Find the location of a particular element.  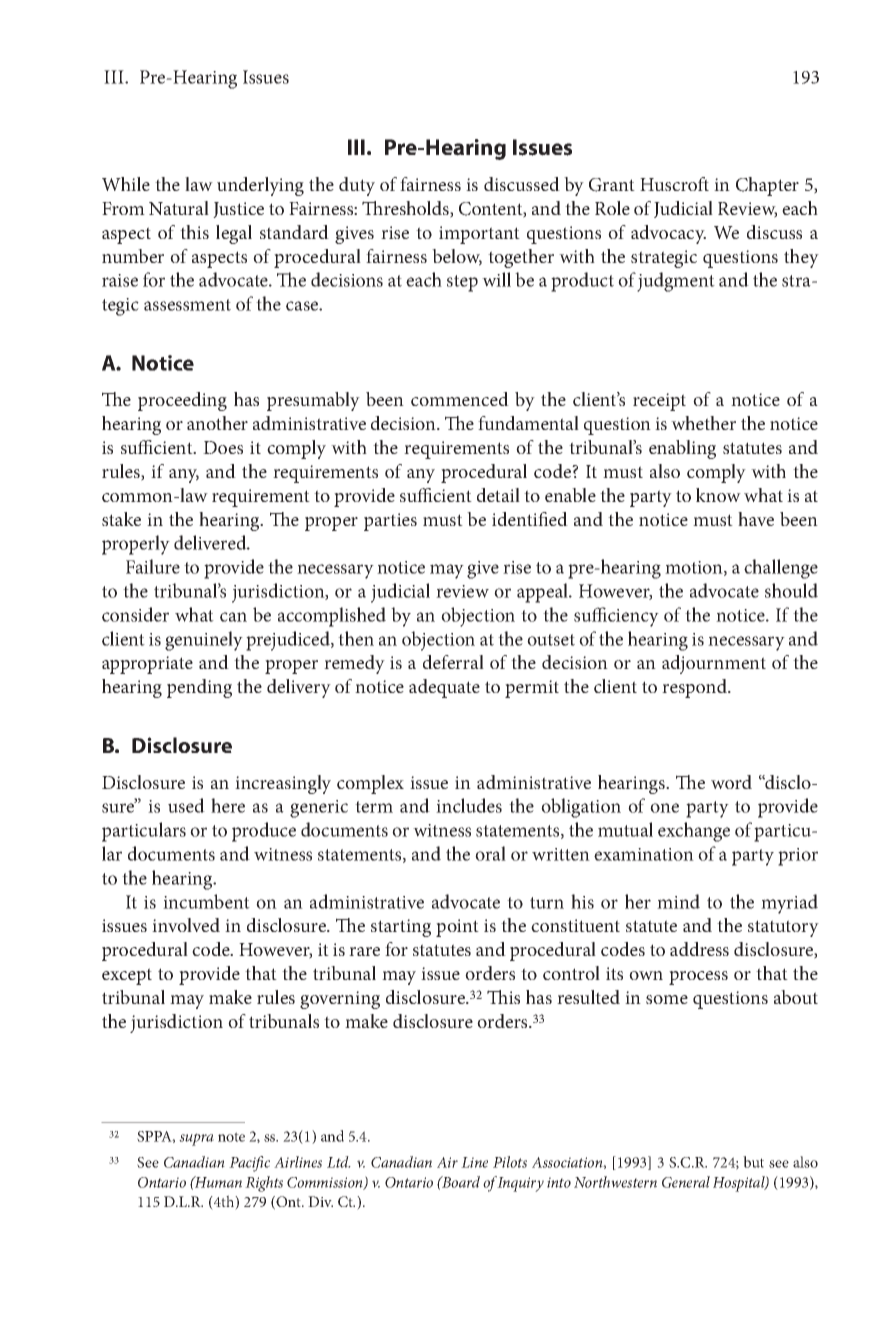

important is located at coordinates (479, 235).
